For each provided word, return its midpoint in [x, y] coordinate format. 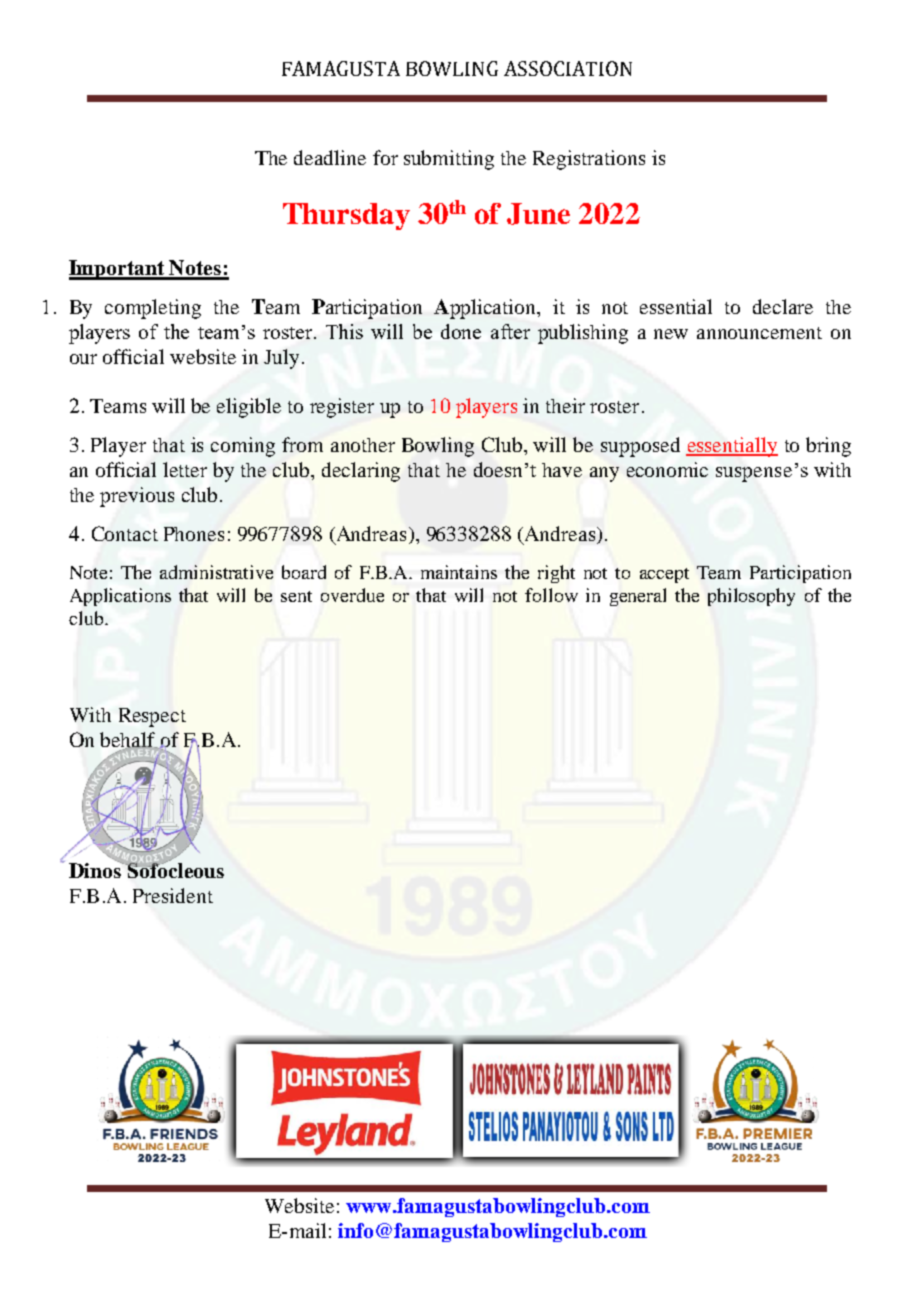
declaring [361, 472]
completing [153, 309]
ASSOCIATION [568, 68]
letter [185, 469]
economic [667, 469]
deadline [330, 157]
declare [783, 306]
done [461, 331]
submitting [449, 160]
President [173, 895]
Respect [152, 717]
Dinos [96, 869]
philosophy [751, 597]
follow [551, 595]
